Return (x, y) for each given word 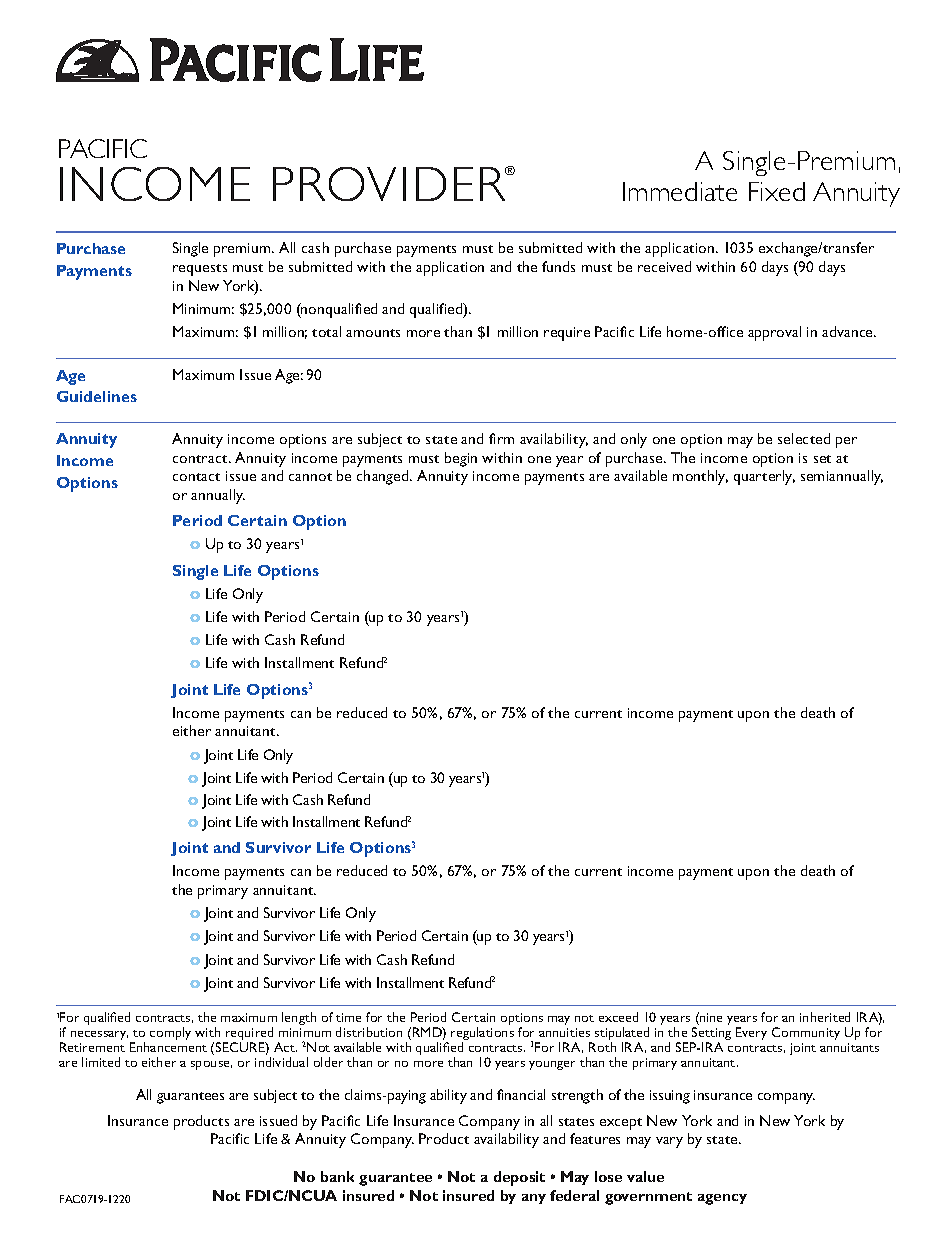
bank (337, 1176)
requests (200, 270)
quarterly (764, 477)
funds (558, 266)
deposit (519, 1178)
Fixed (777, 191)
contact (196, 477)
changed (384, 477)
